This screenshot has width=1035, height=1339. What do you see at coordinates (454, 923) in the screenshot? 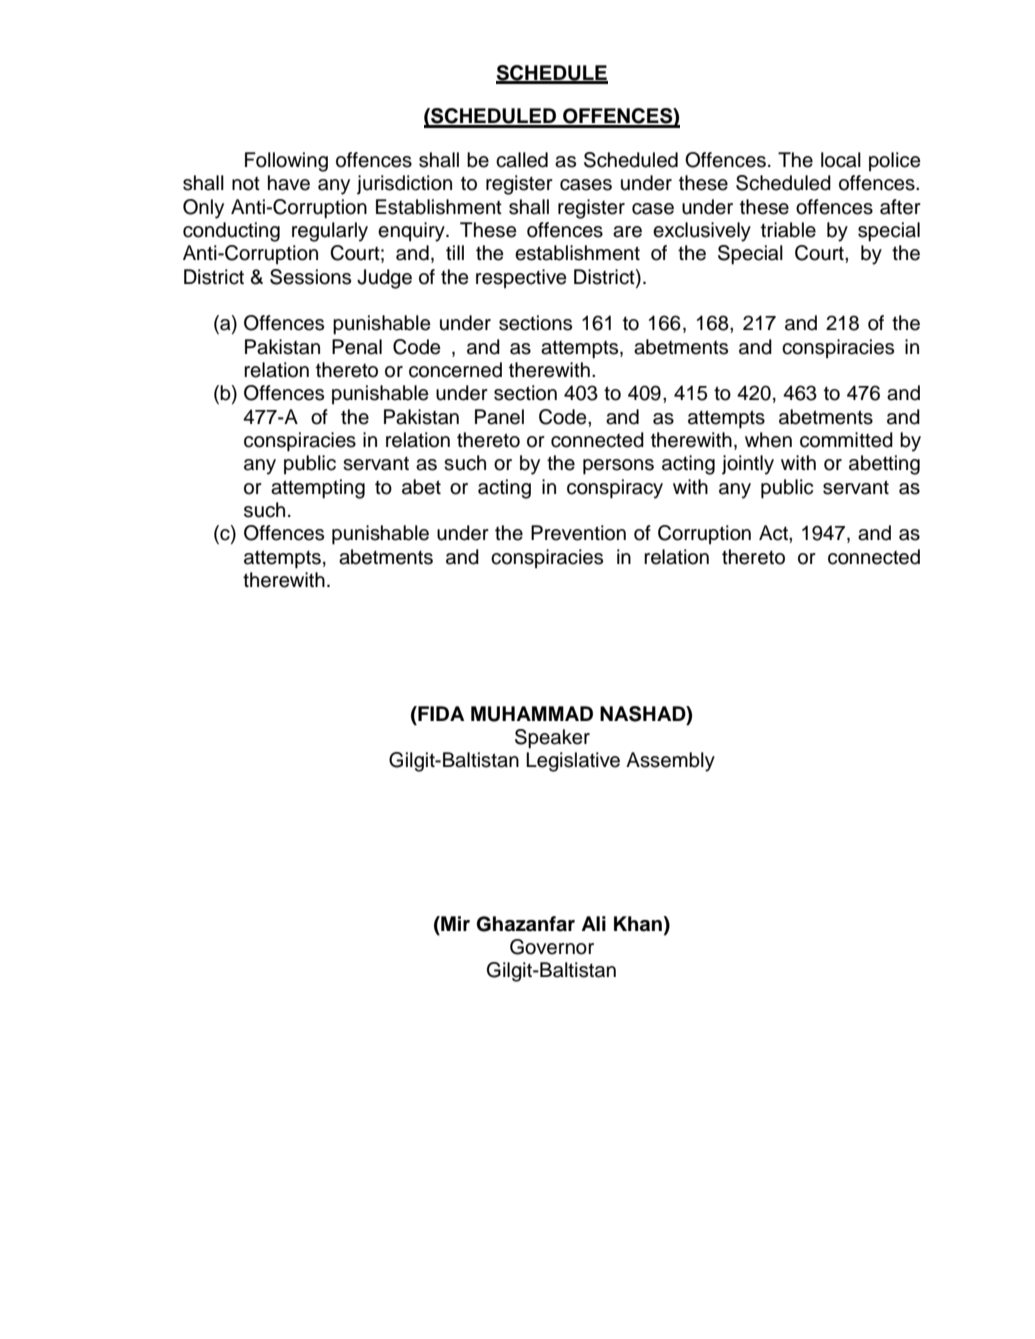
I see `Mir` at bounding box center [454, 923].
